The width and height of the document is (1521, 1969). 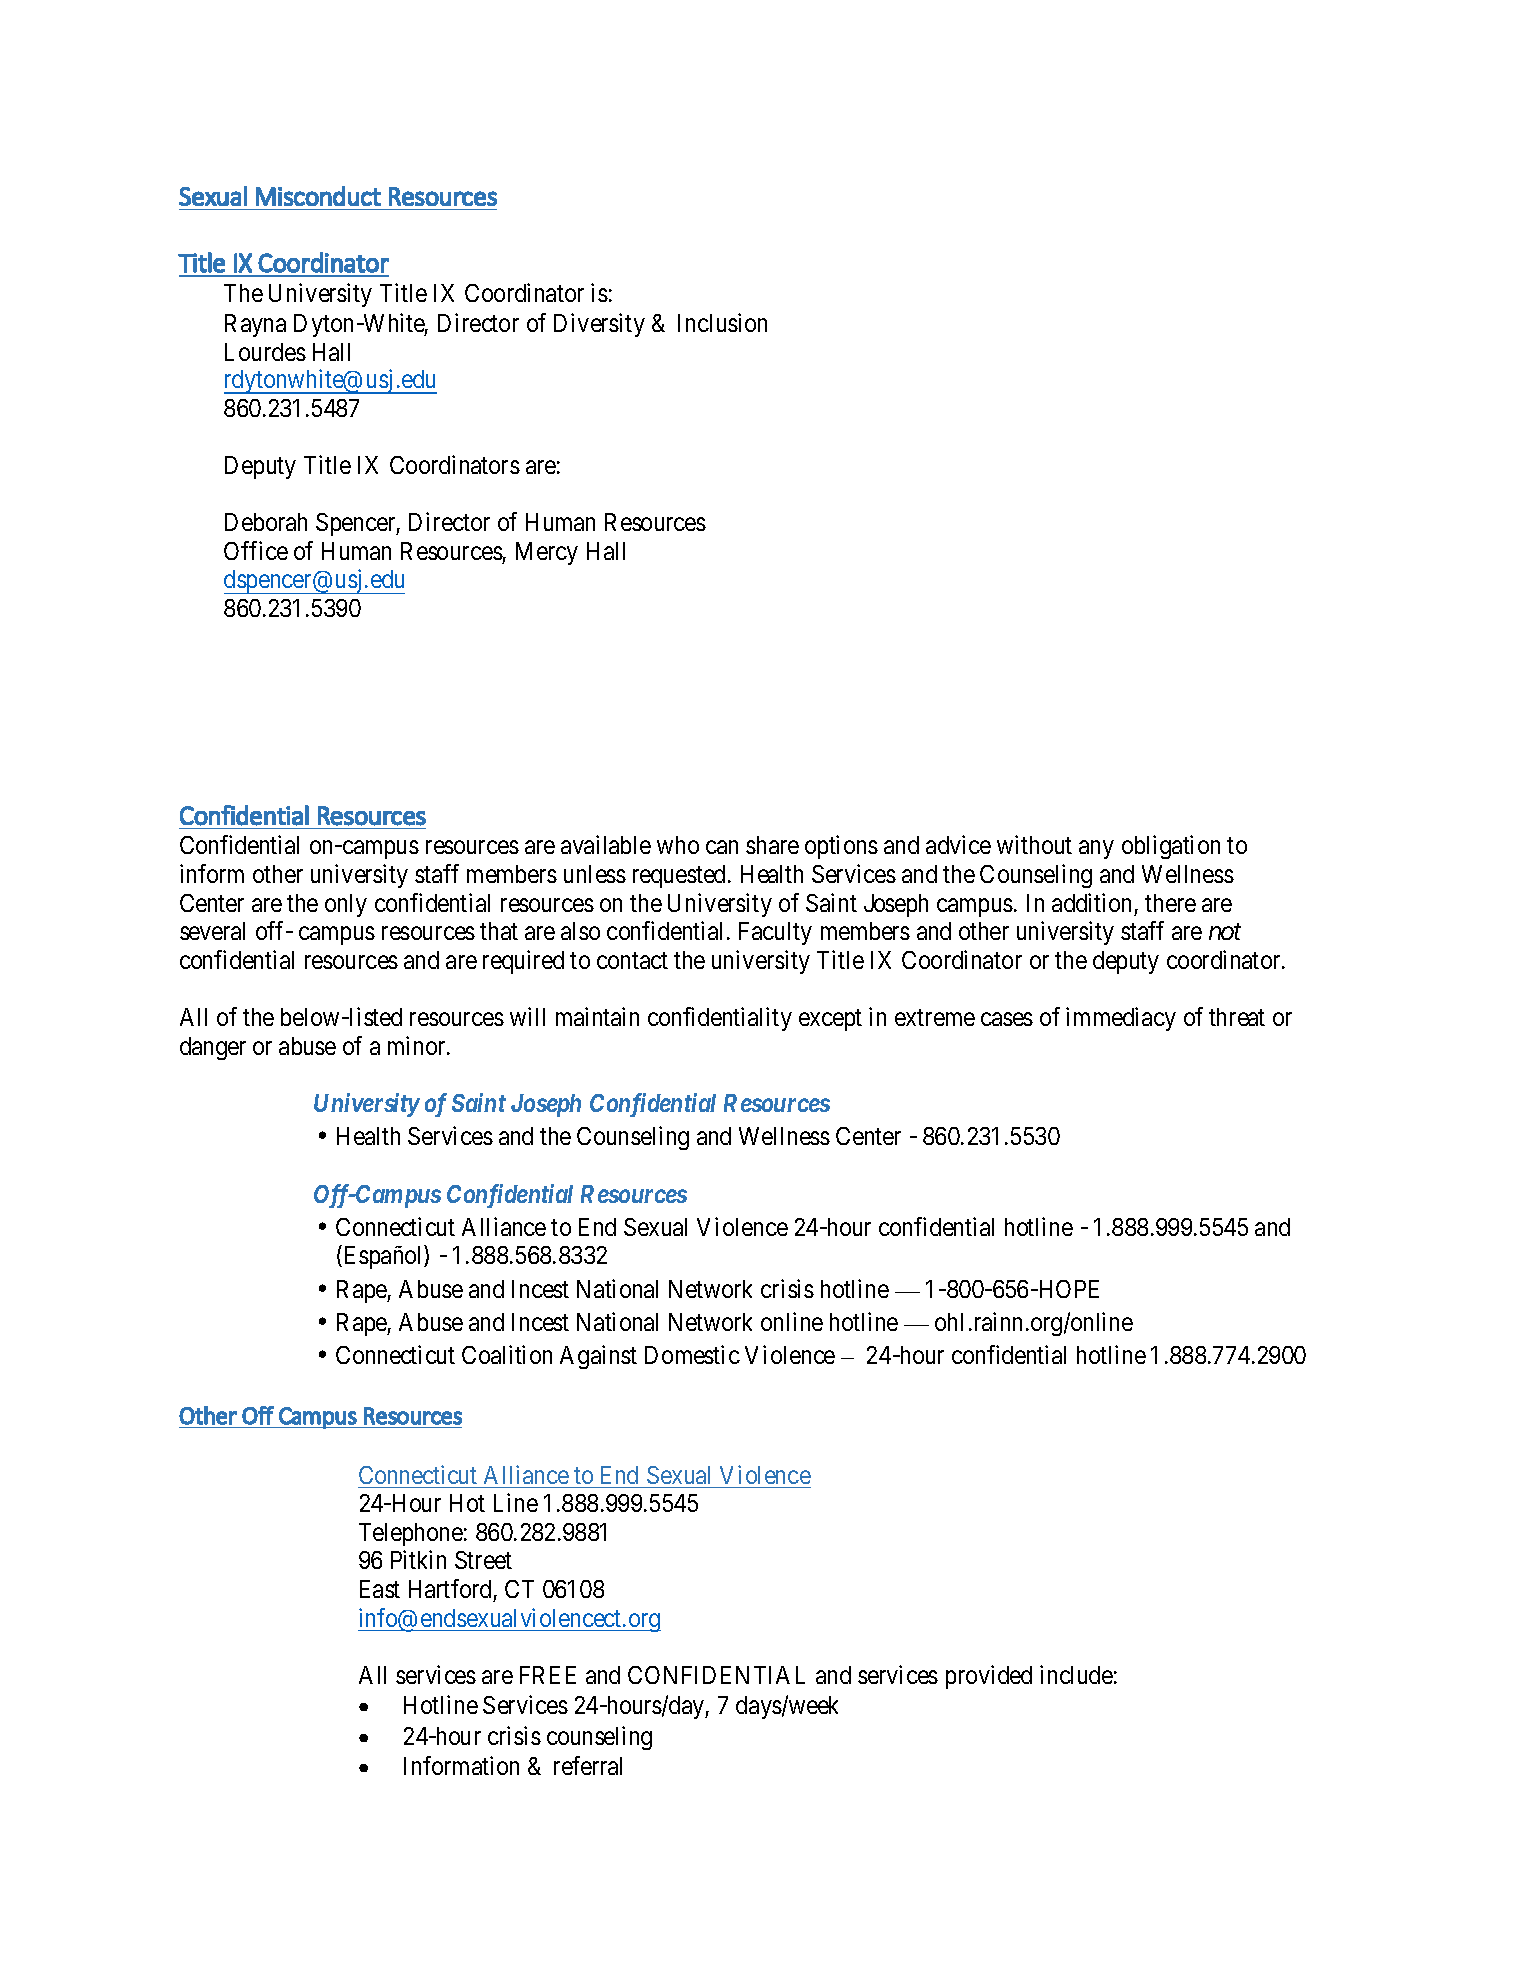 I want to click on Coalition, so click(x=507, y=1354).
